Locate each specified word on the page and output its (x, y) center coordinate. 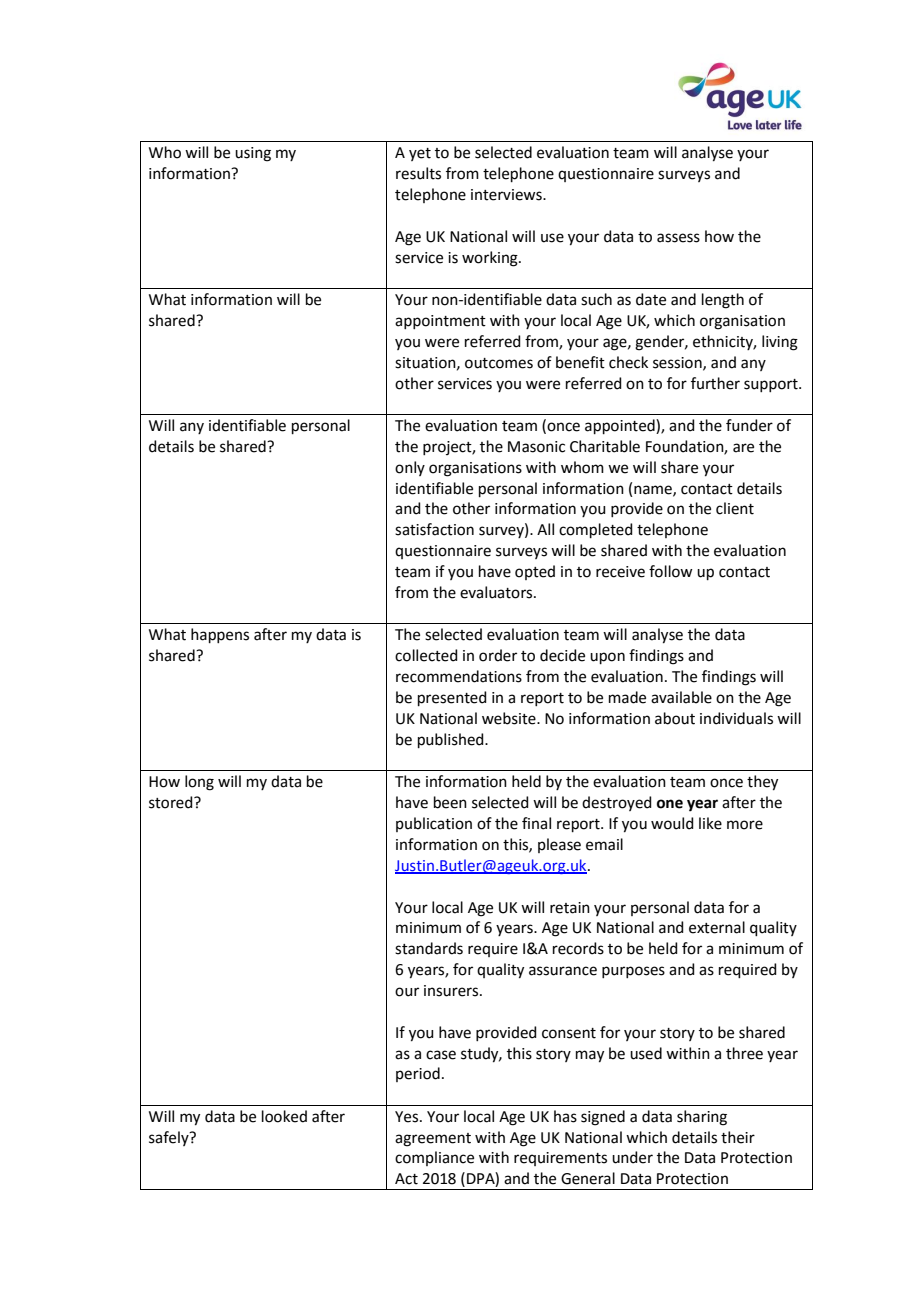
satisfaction (434, 529)
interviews (507, 195)
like (710, 823)
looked (284, 1116)
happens (220, 635)
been (450, 802)
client (735, 508)
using (253, 154)
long (199, 783)
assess (678, 238)
